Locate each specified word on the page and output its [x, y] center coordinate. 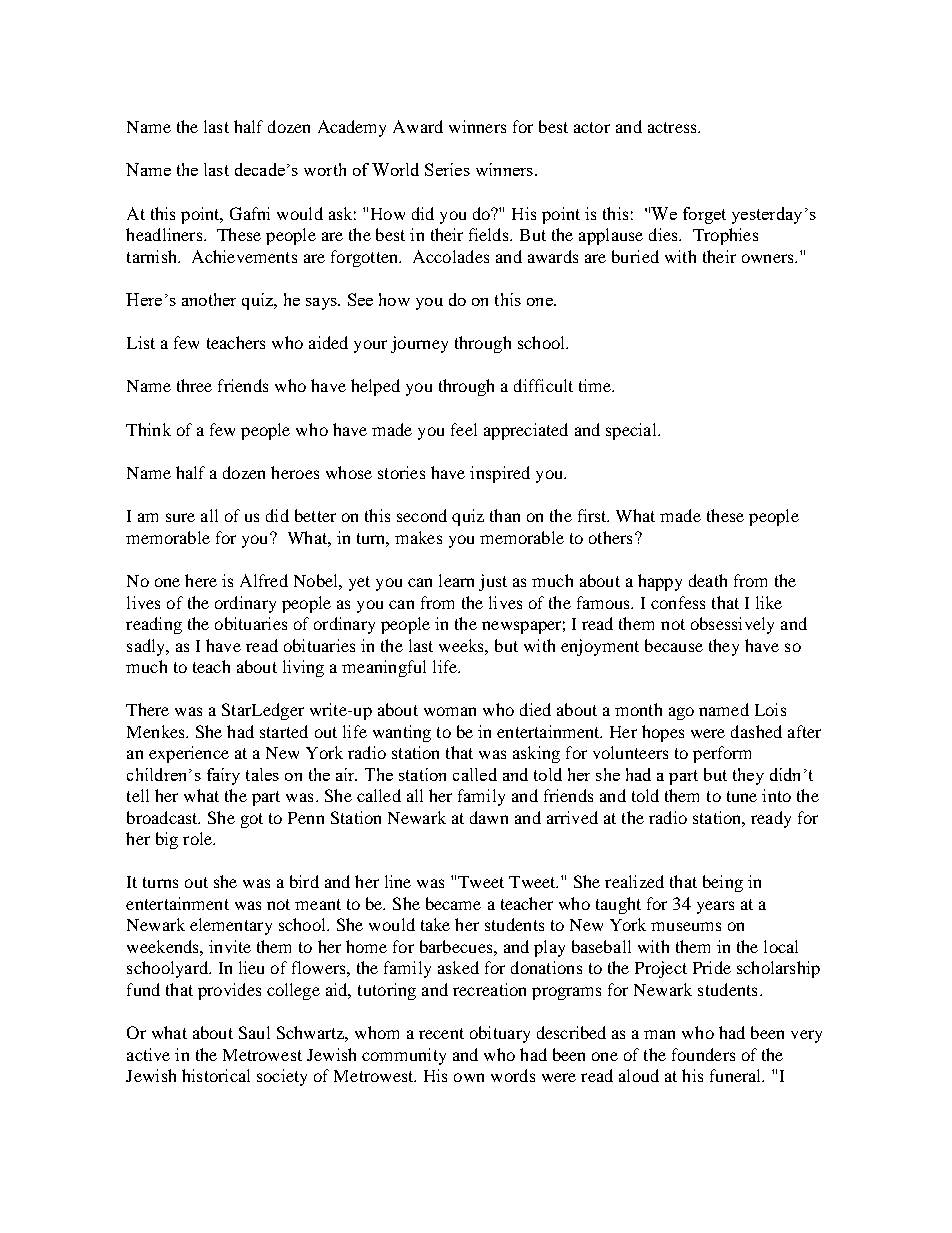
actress [673, 127]
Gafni [250, 213]
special [632, 431]
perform [722, 754]
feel [464, 429]
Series [447, 169]
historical [216, 1075]
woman [450, 711]
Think [148, 429]
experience [189, 754]
